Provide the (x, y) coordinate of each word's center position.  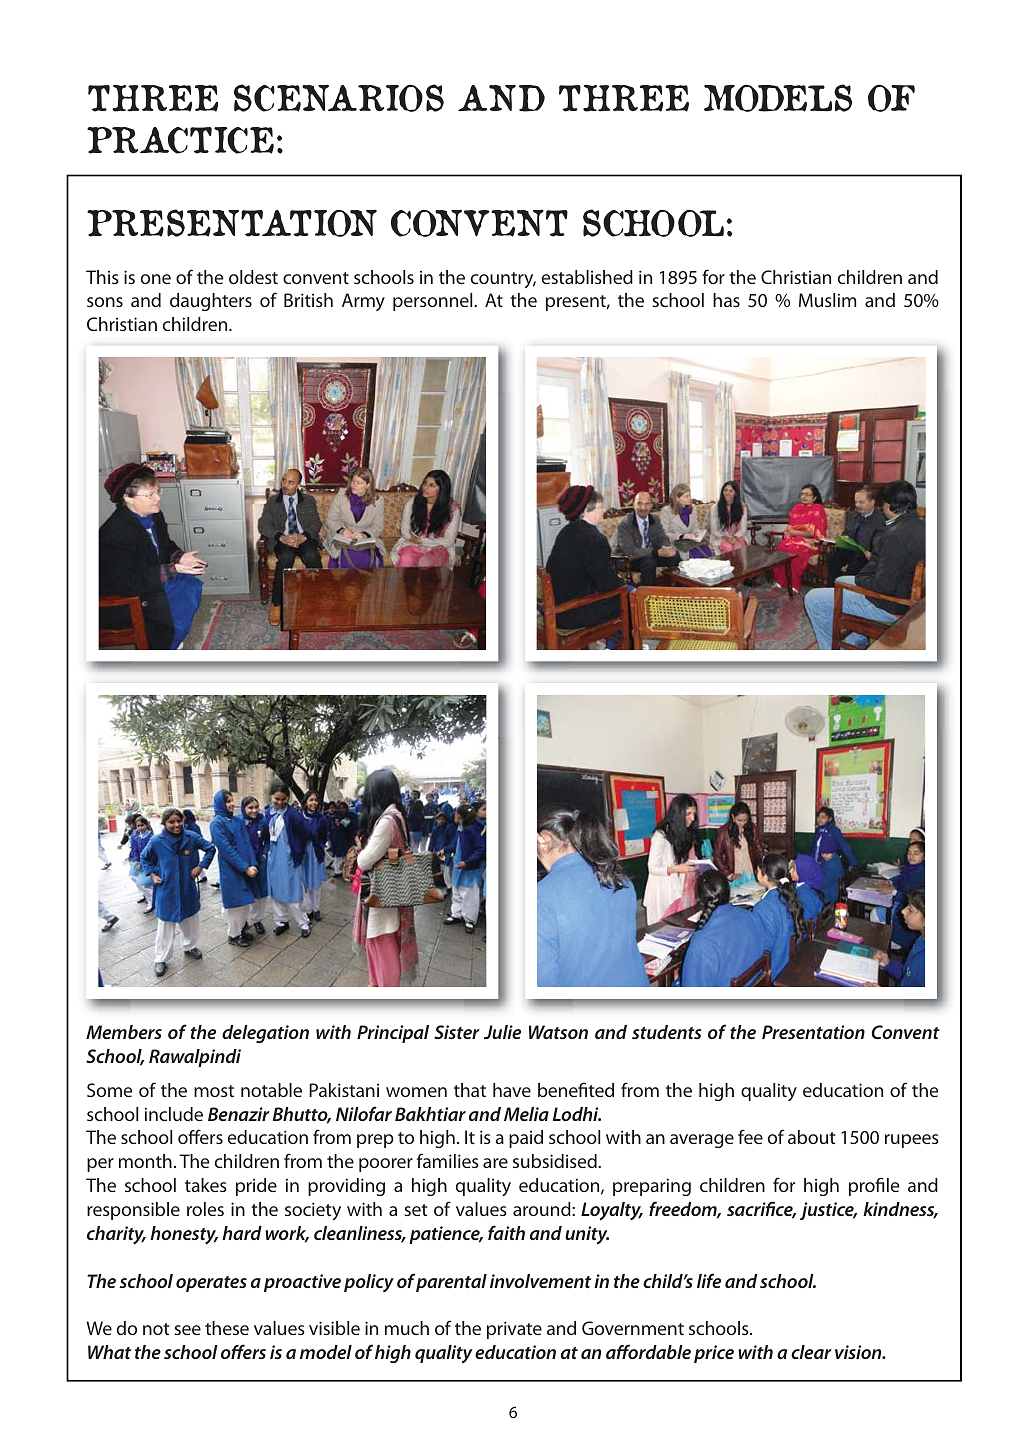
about (812, 1137)
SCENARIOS (339, 98)
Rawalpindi (195, 1058)
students (666, 1032)
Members (124, 1032)
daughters (211, 302)
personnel (434, 302)
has (726, 300)
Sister (457, 1032)
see (187, 1330)
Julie (502, 1032)
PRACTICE (180, 140)
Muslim (827, 300)
